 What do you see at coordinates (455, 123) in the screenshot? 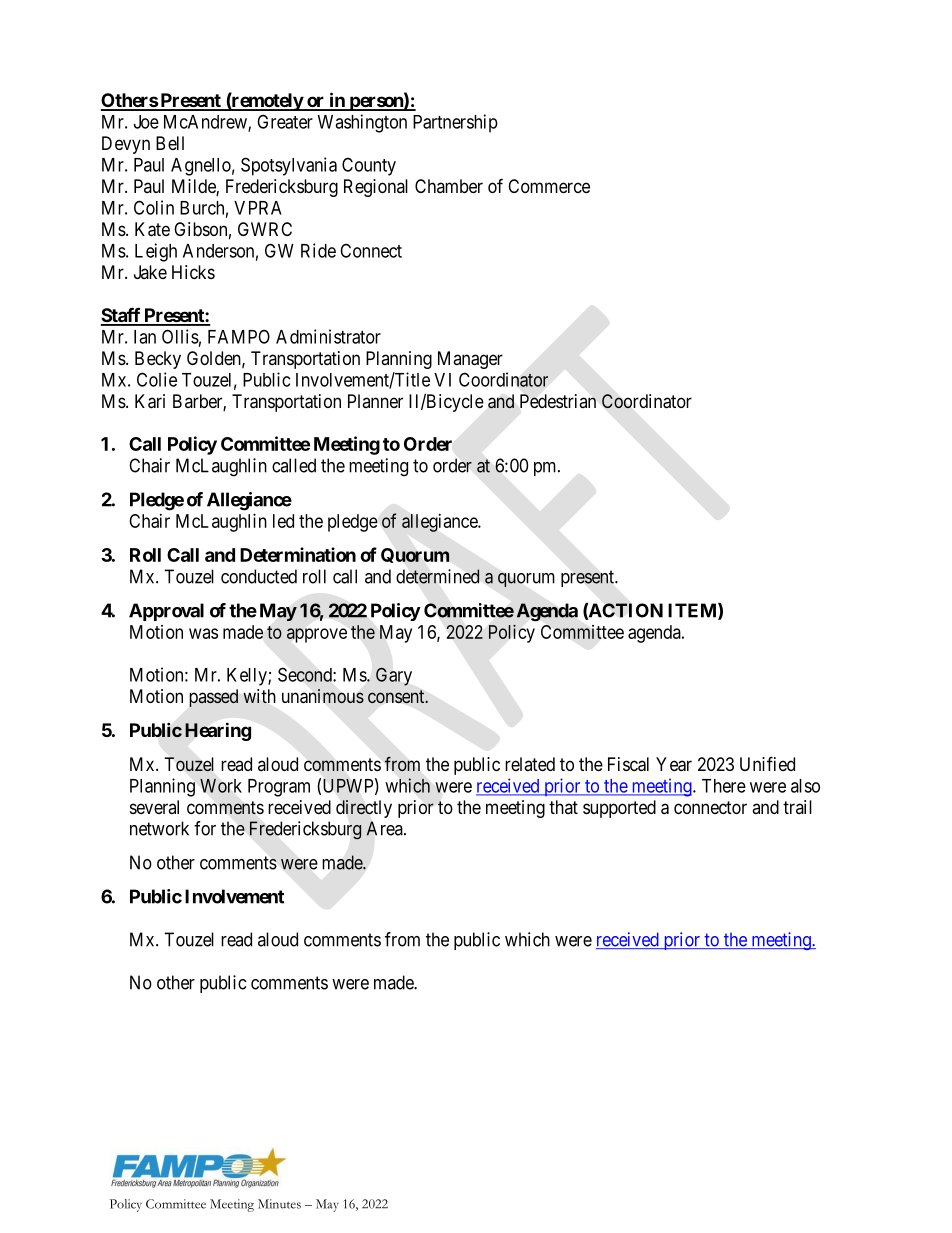
I see `Partnership` at bounding box center [455, 123].
